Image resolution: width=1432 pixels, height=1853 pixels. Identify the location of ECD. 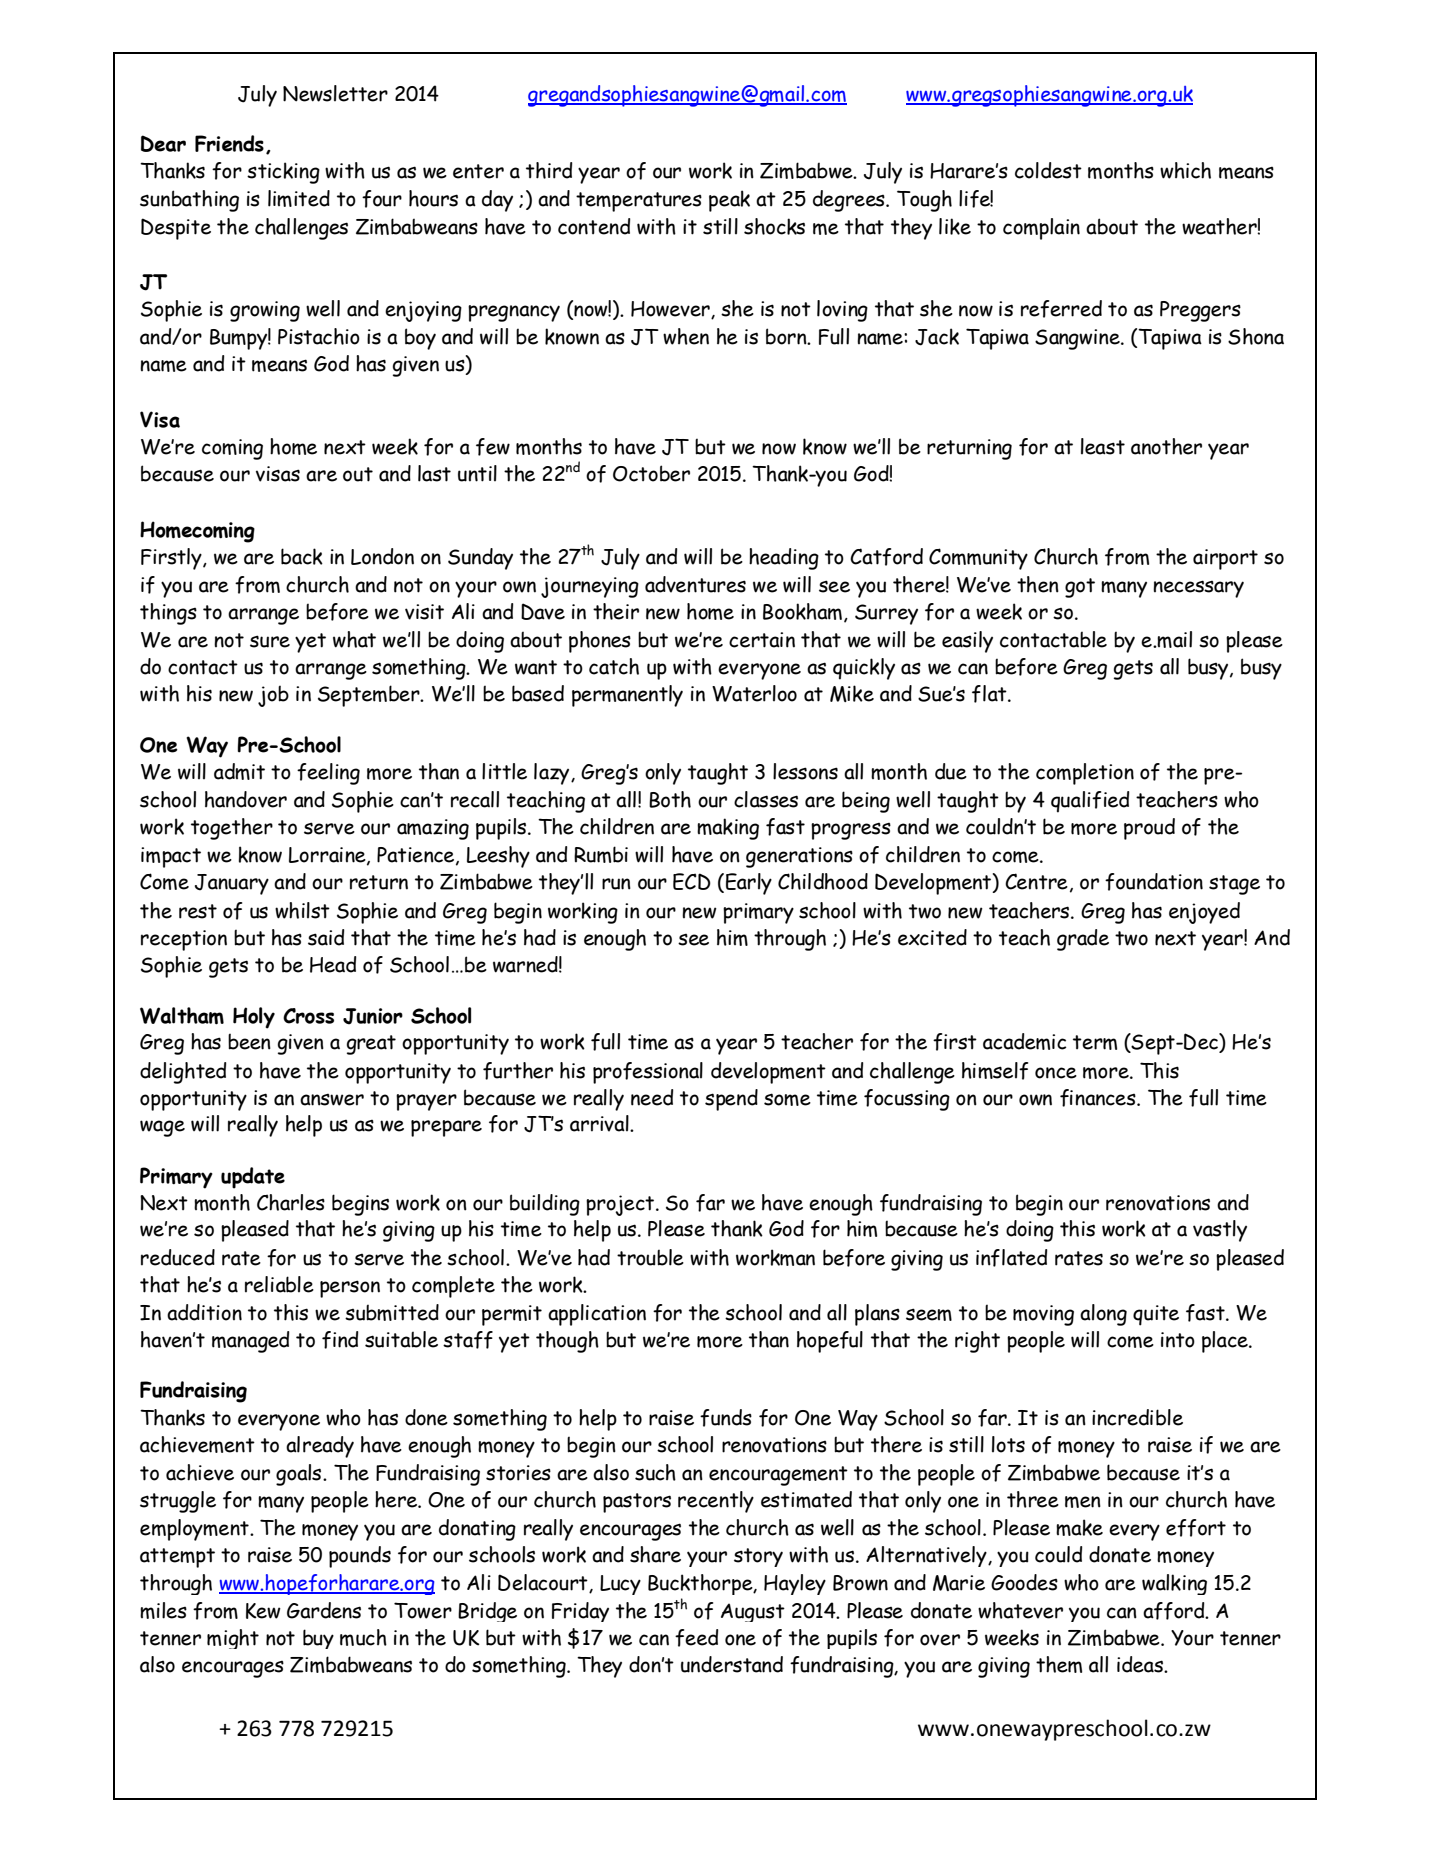
(692, 881).
